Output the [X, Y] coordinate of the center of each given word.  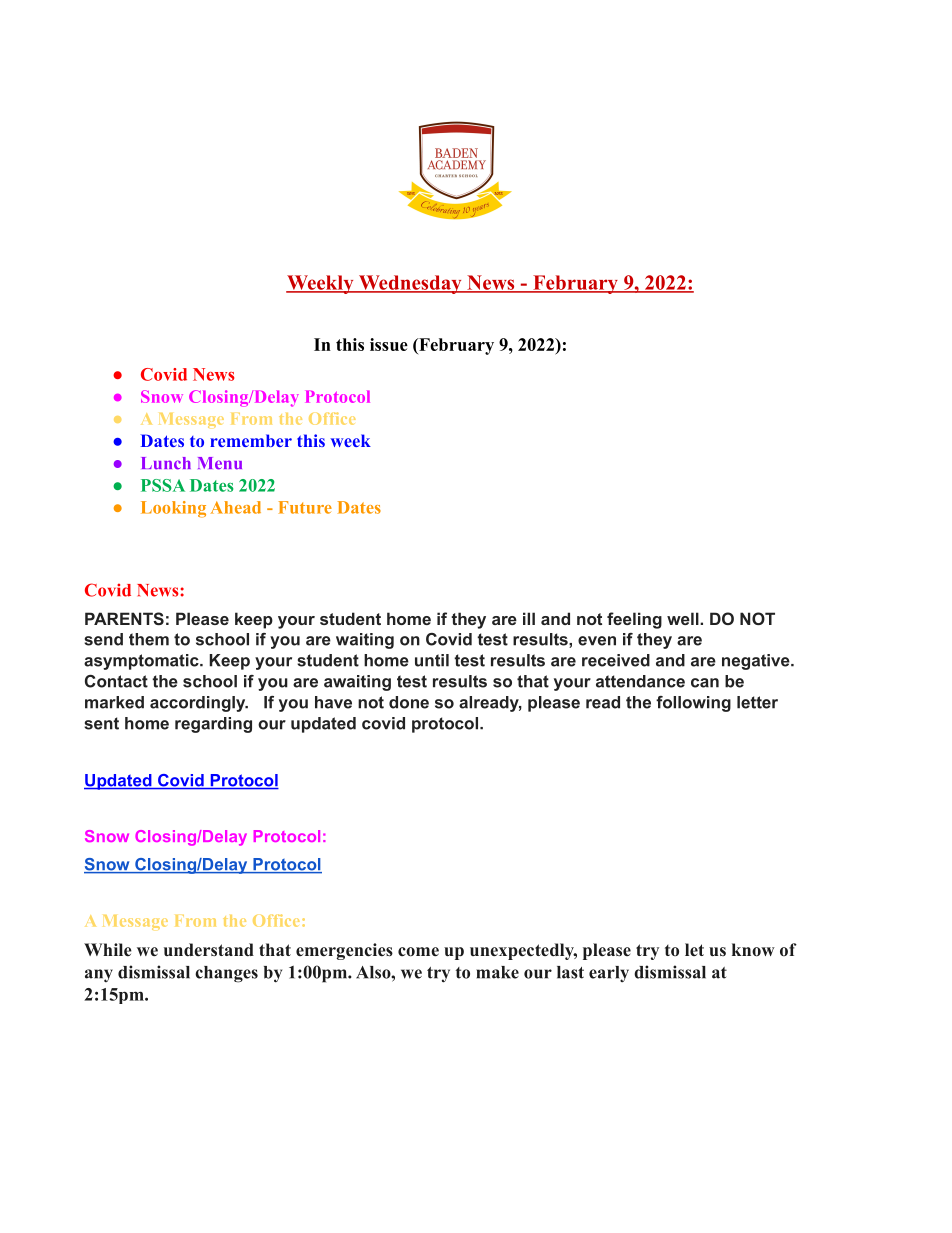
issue [389, 344]
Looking [173, 509]
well [684, 618]
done [409, 702]
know [753, 950]
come [418, 952]
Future [305, 507]
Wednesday [410, 284]
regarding [213, 725]
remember [251, 440]
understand [209, 950]
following [693, 704]
